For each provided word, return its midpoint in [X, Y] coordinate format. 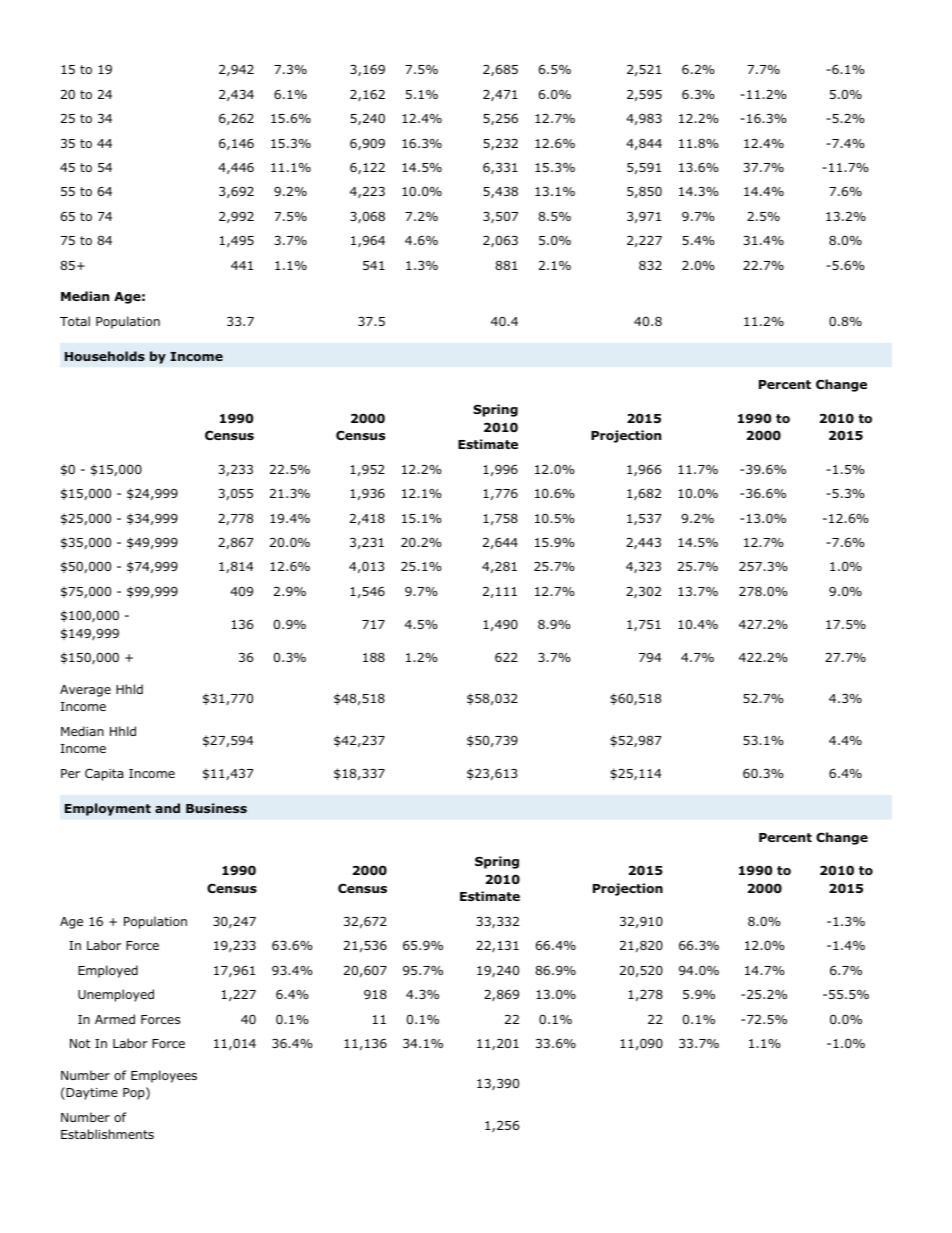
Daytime [91, 1093]
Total [75, 321]
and [167, 808]
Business [216, 808]
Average [85, 691]
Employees [164, 1076]
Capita [104, 774]
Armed [115, 1019]
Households [105, 356]
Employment [108, 809]
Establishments [107, 1134]
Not [80, 1043]
